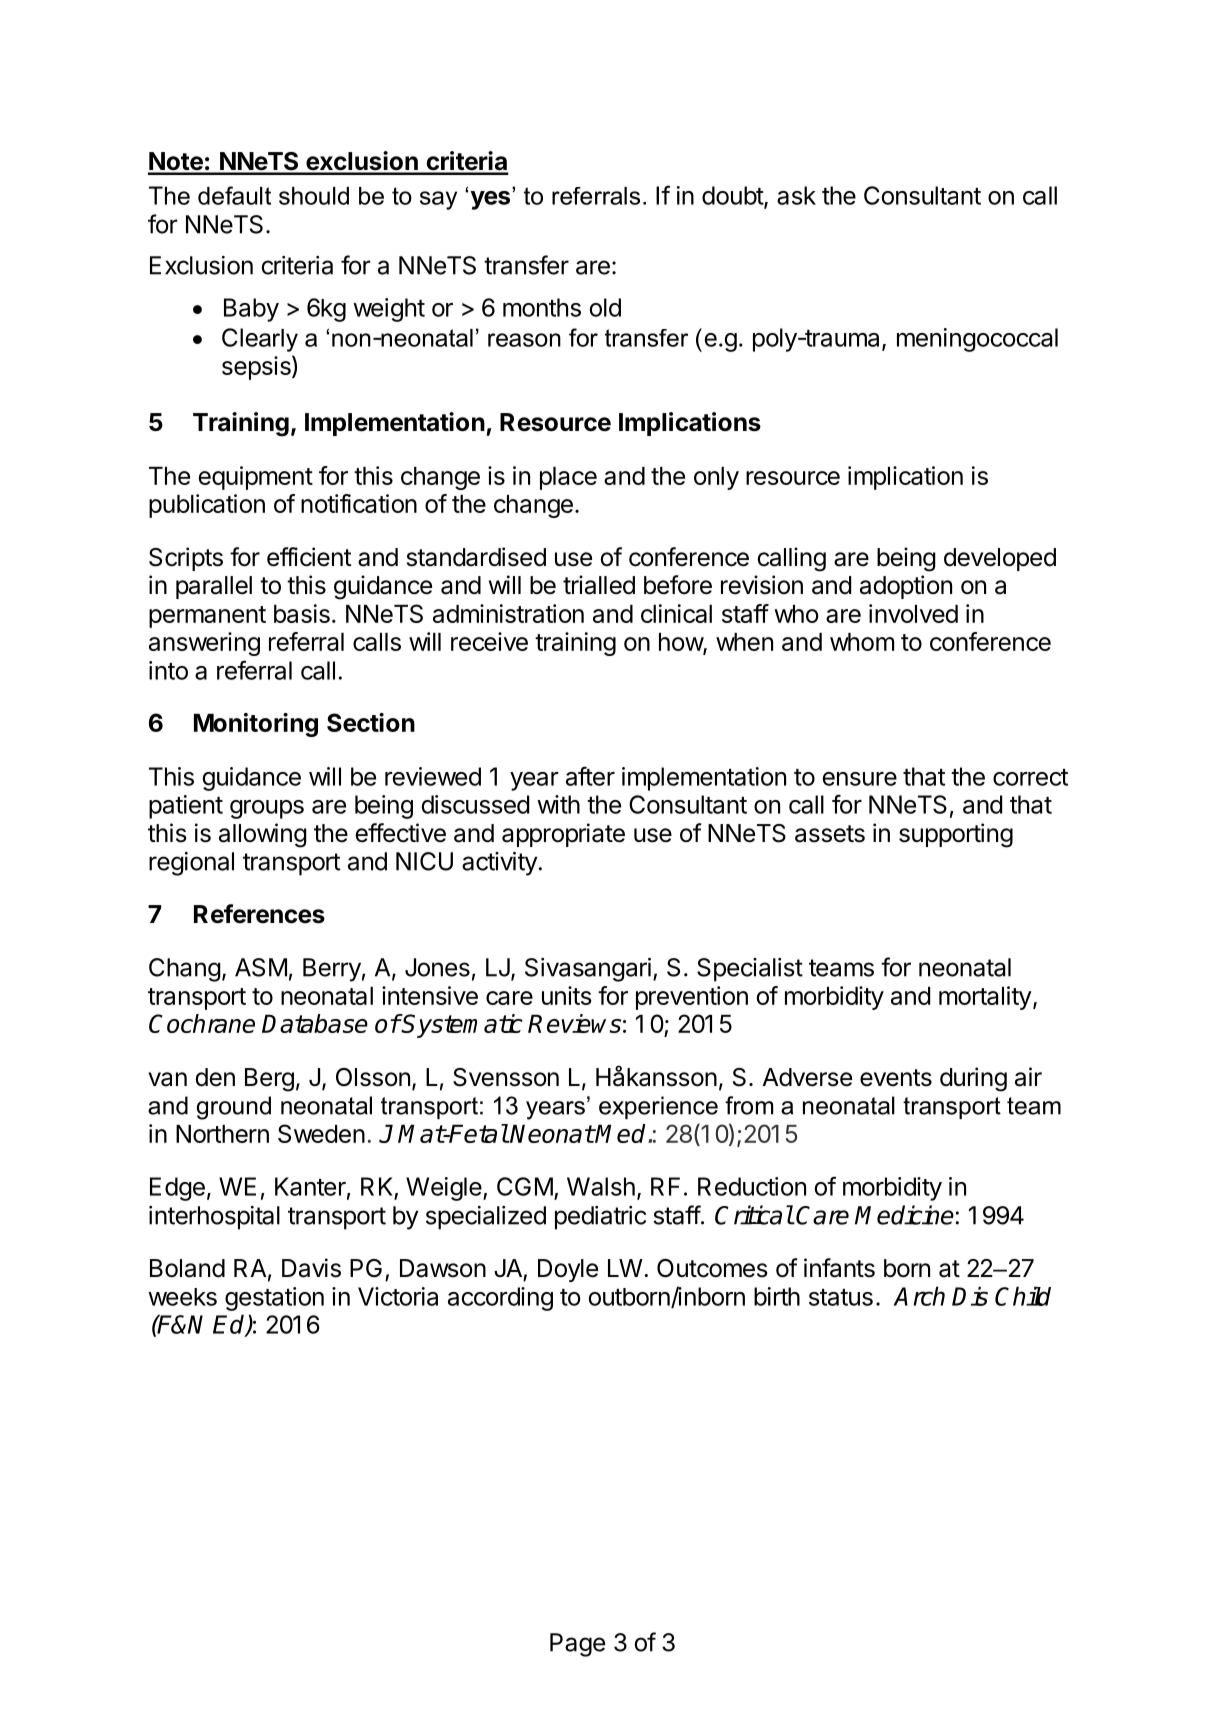 The image size is (1222, 1729). What do you see at coordinates (500, 1299) in the screenshot?
I see `according` at bounding box center [500, 1299].
